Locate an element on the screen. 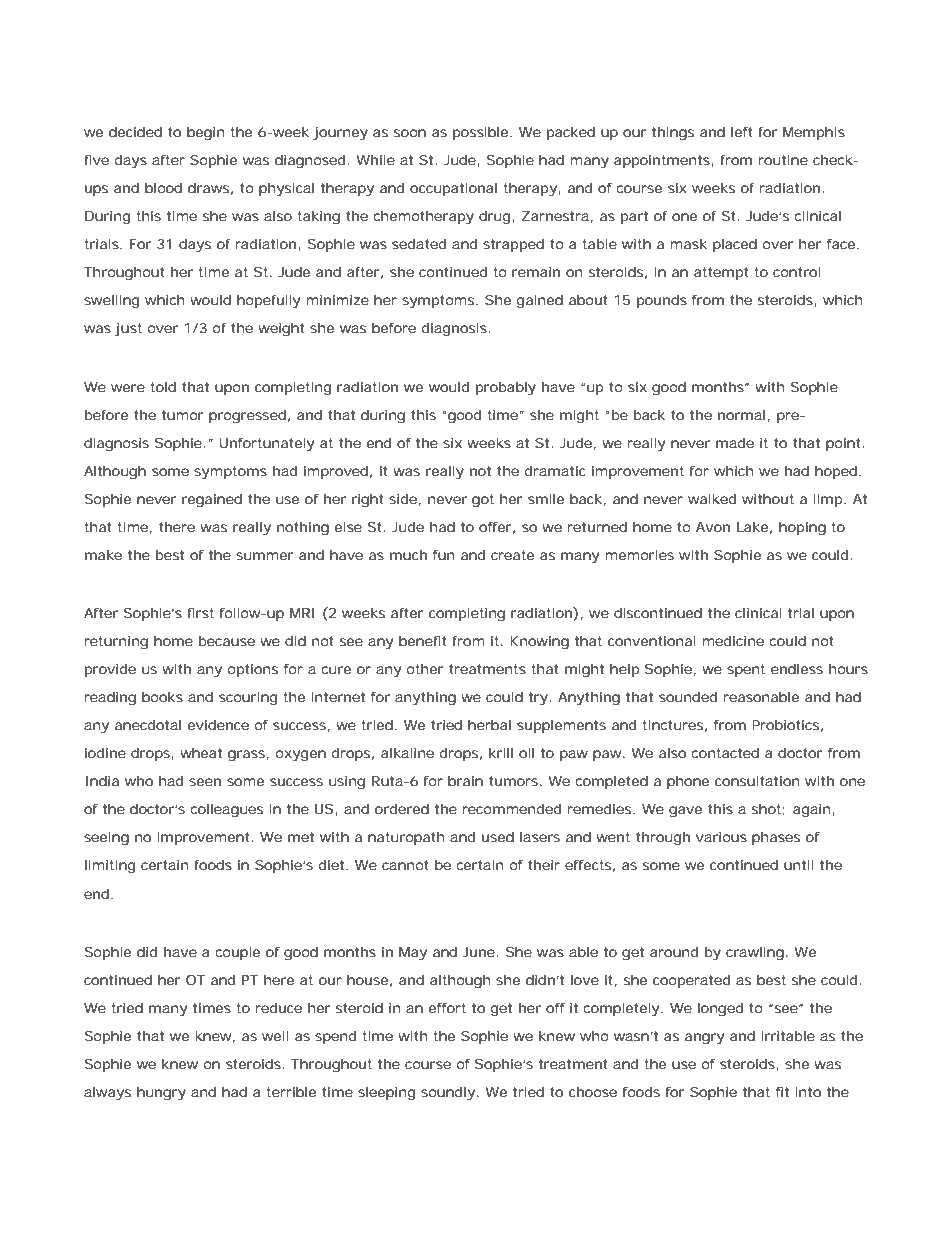 The height and width of the screenshot is (1233, 952). begin is located at coordinates (206, 134).
